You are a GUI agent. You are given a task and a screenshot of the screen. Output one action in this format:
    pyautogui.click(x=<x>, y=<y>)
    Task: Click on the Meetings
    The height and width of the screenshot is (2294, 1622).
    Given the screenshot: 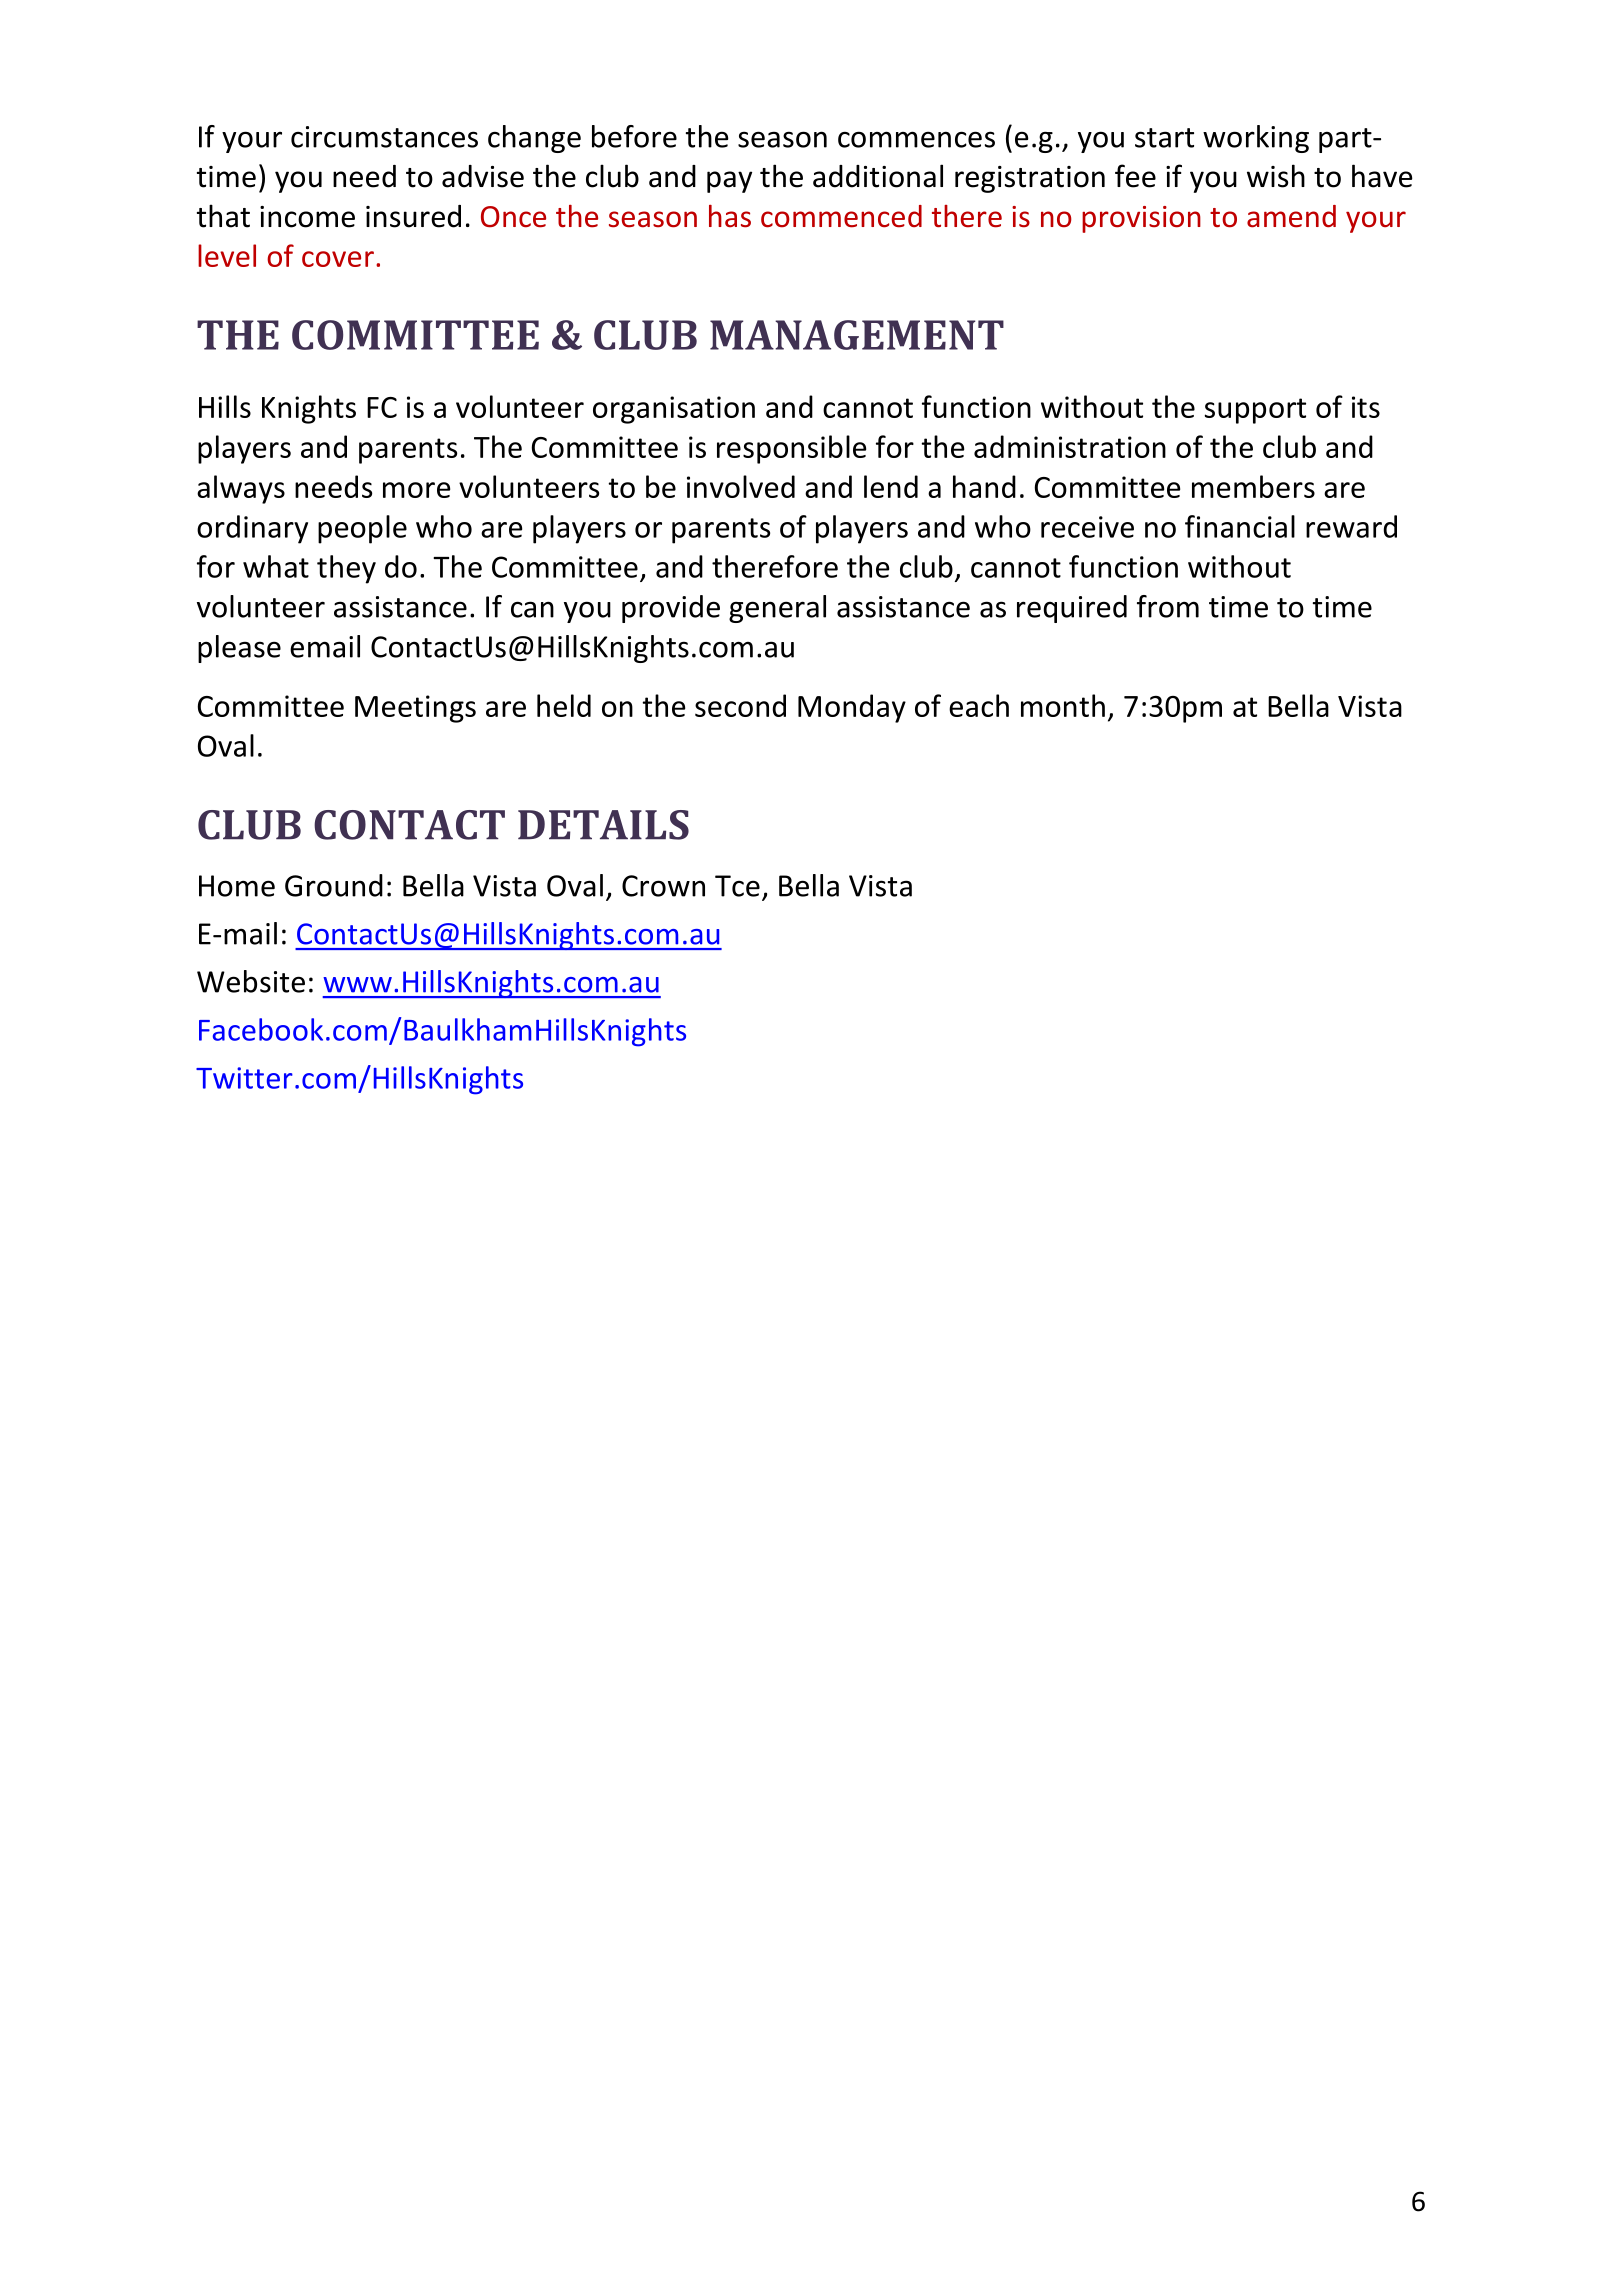 What is the action you would take?
    pyautogui.click(x=415, y=709)
